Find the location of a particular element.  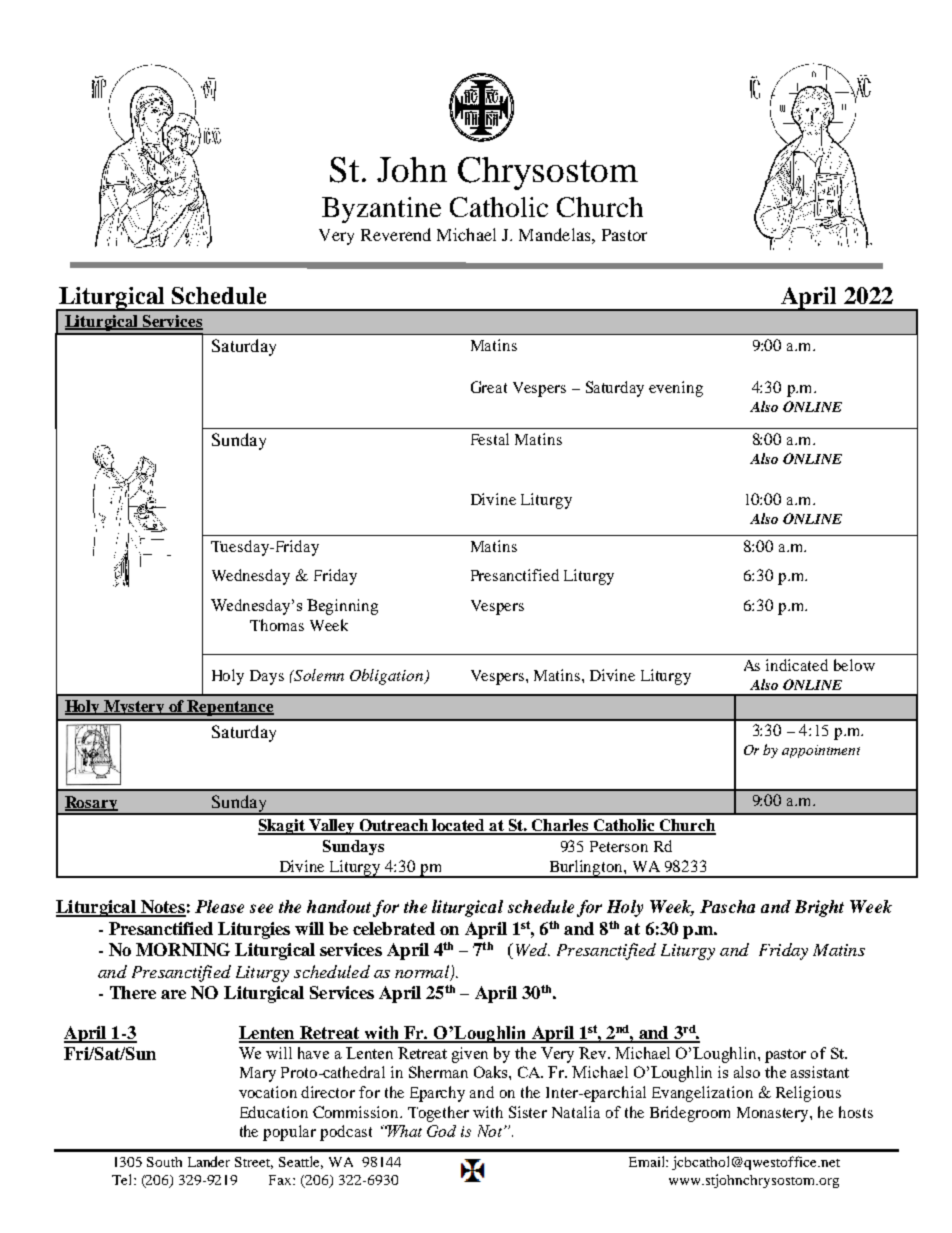

Repentance is located at coordinates (230, 708).
